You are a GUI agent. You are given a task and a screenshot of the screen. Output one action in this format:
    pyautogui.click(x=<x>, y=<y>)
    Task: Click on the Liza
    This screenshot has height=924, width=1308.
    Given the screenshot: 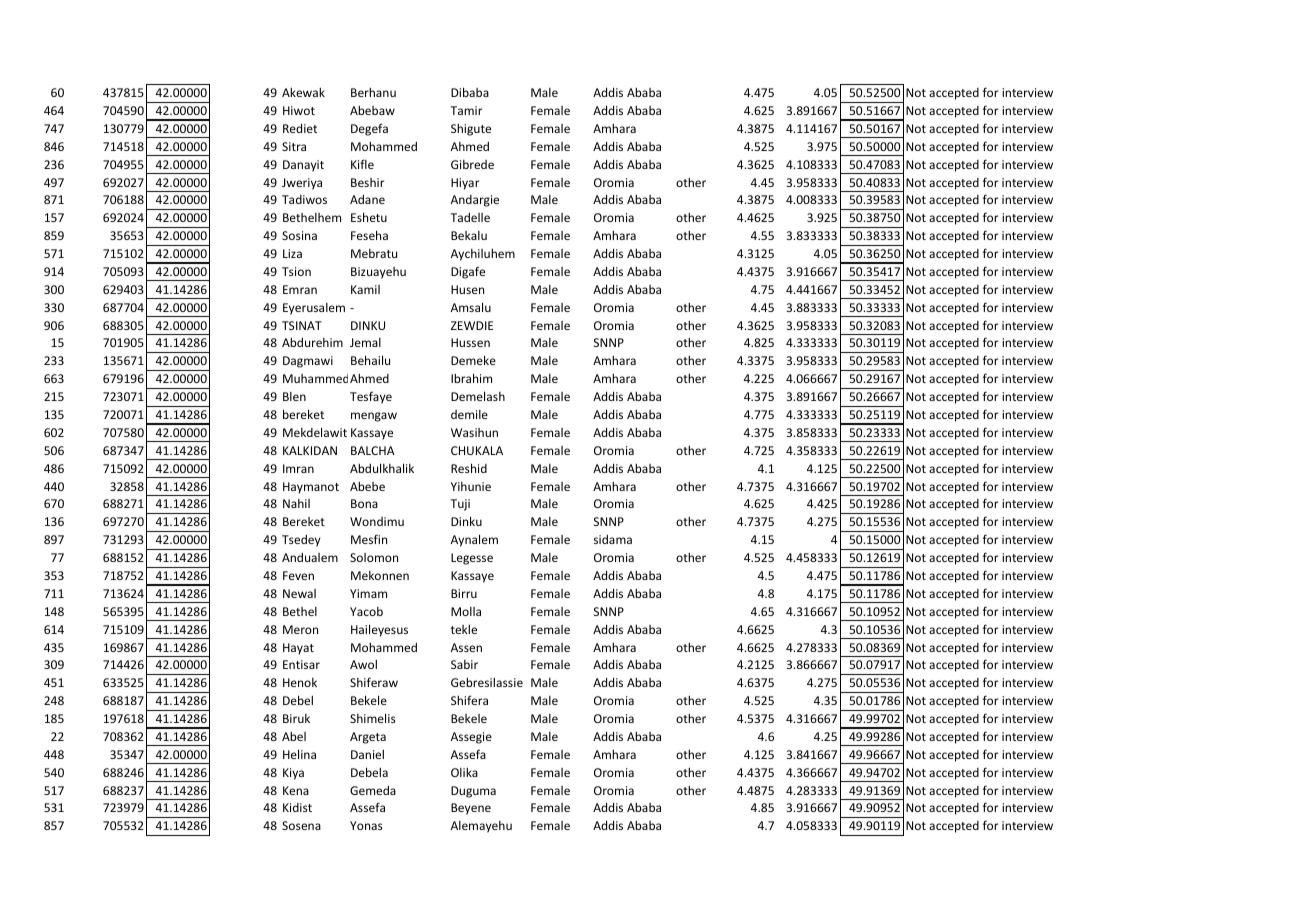 What is the action you would take?
    pyautogui.click(x=292, y=253)
